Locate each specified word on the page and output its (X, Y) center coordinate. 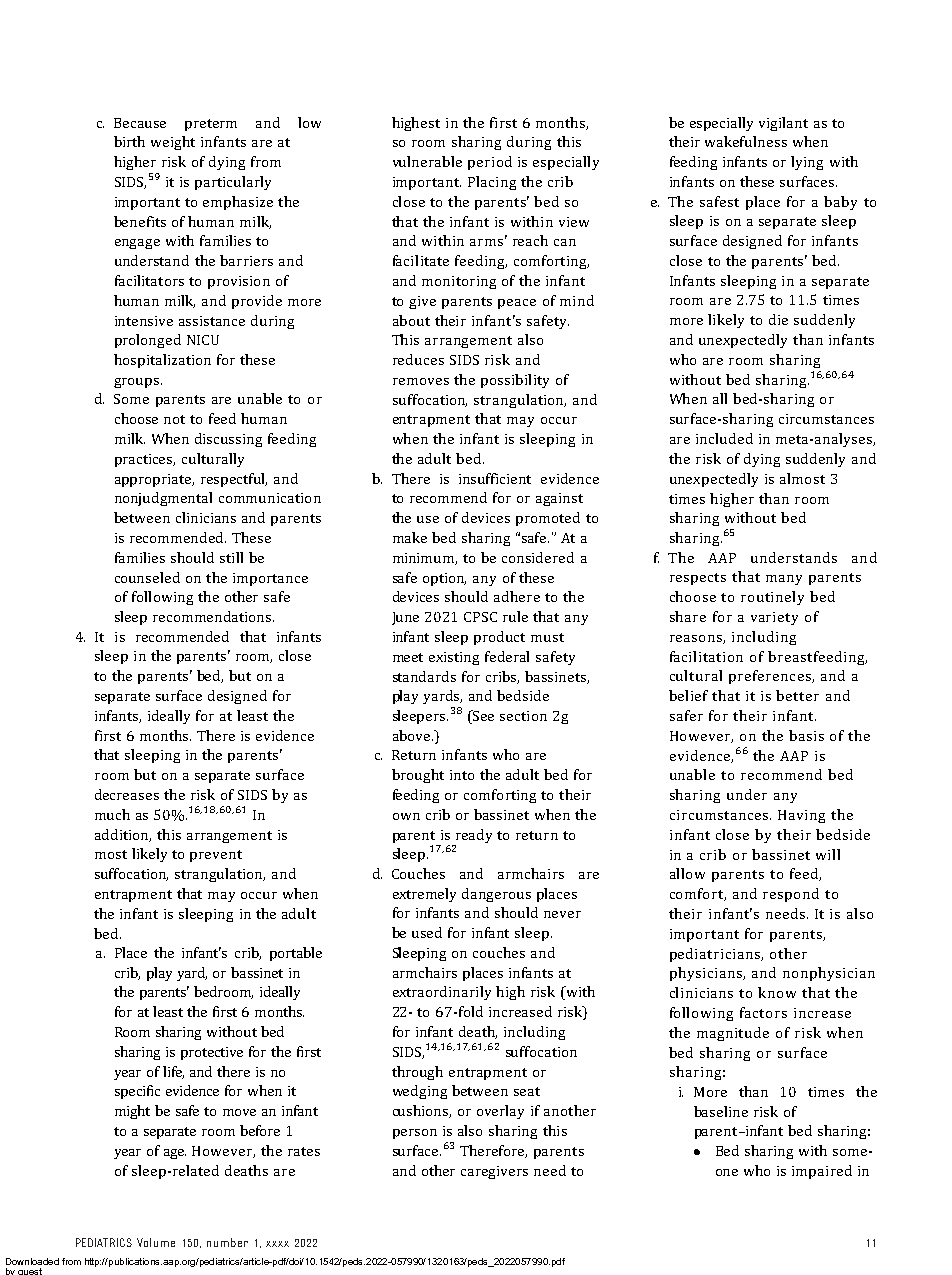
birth (129, 141)
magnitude (733, 1034)
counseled (147, 577)
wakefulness (746, 141)
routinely (772, 598)
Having (801, 816)
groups (138, 383)
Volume (156, 1242)
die (778, 319)
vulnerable (427, 161)
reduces (418, 359)
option (444, 579)
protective (212, 1053)
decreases (127, 794)
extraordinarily (442, 993)
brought (418, 776)
